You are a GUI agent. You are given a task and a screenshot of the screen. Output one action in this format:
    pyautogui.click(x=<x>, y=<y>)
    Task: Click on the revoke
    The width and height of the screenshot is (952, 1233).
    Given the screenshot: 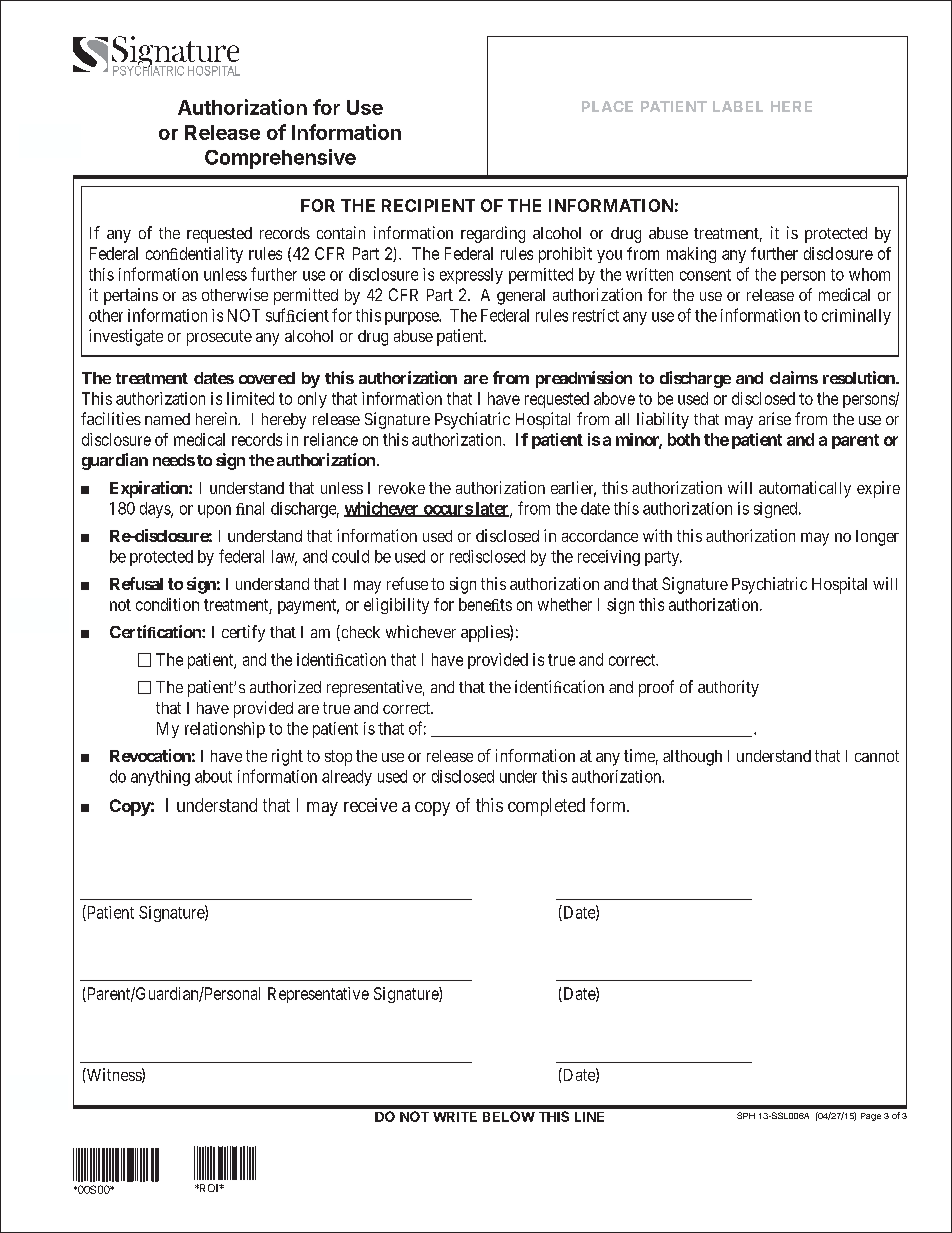 What is the action you would take?
    pyautogui.click(x=402, y=488)
